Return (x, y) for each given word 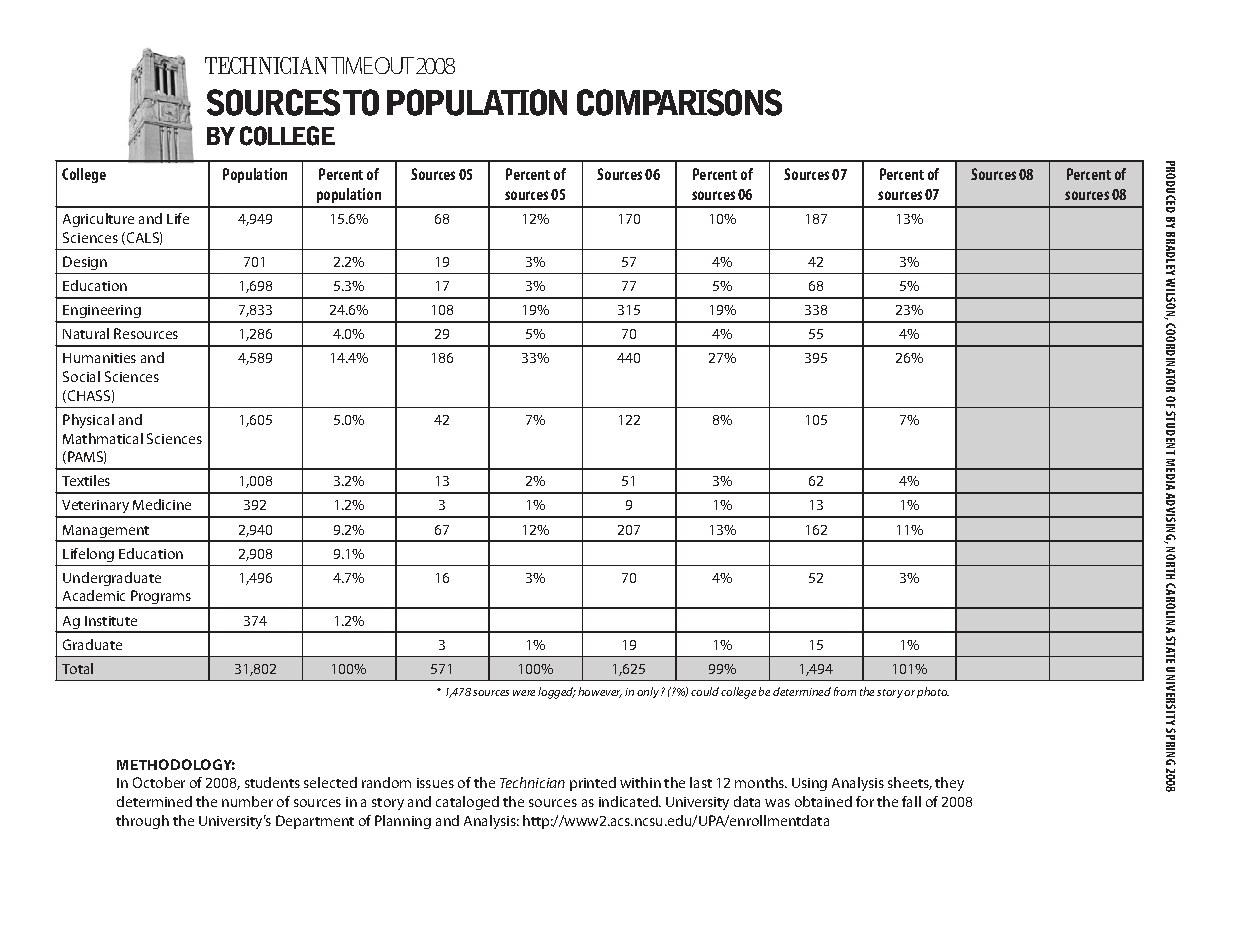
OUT (394, 65)
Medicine (162, 504)
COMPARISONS (679, 102)
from (845, 691)
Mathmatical (103, 438)
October (159, 782)
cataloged (467, 803)
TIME (352, 65)
